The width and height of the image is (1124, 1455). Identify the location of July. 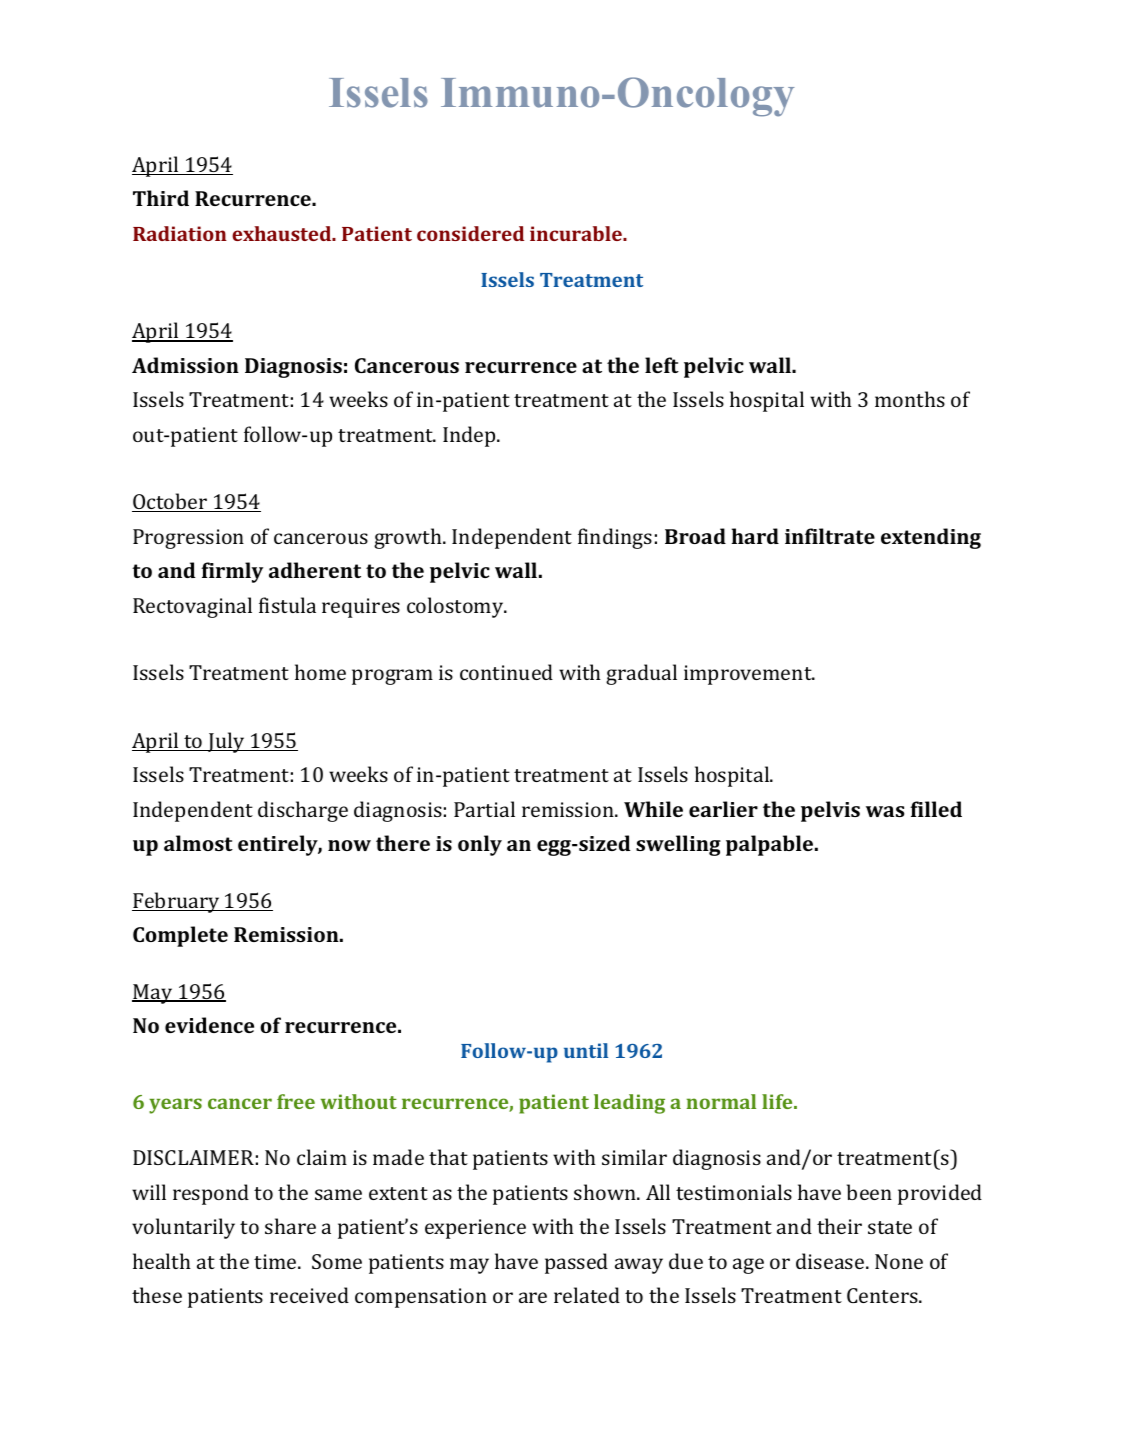
(226, 742).
